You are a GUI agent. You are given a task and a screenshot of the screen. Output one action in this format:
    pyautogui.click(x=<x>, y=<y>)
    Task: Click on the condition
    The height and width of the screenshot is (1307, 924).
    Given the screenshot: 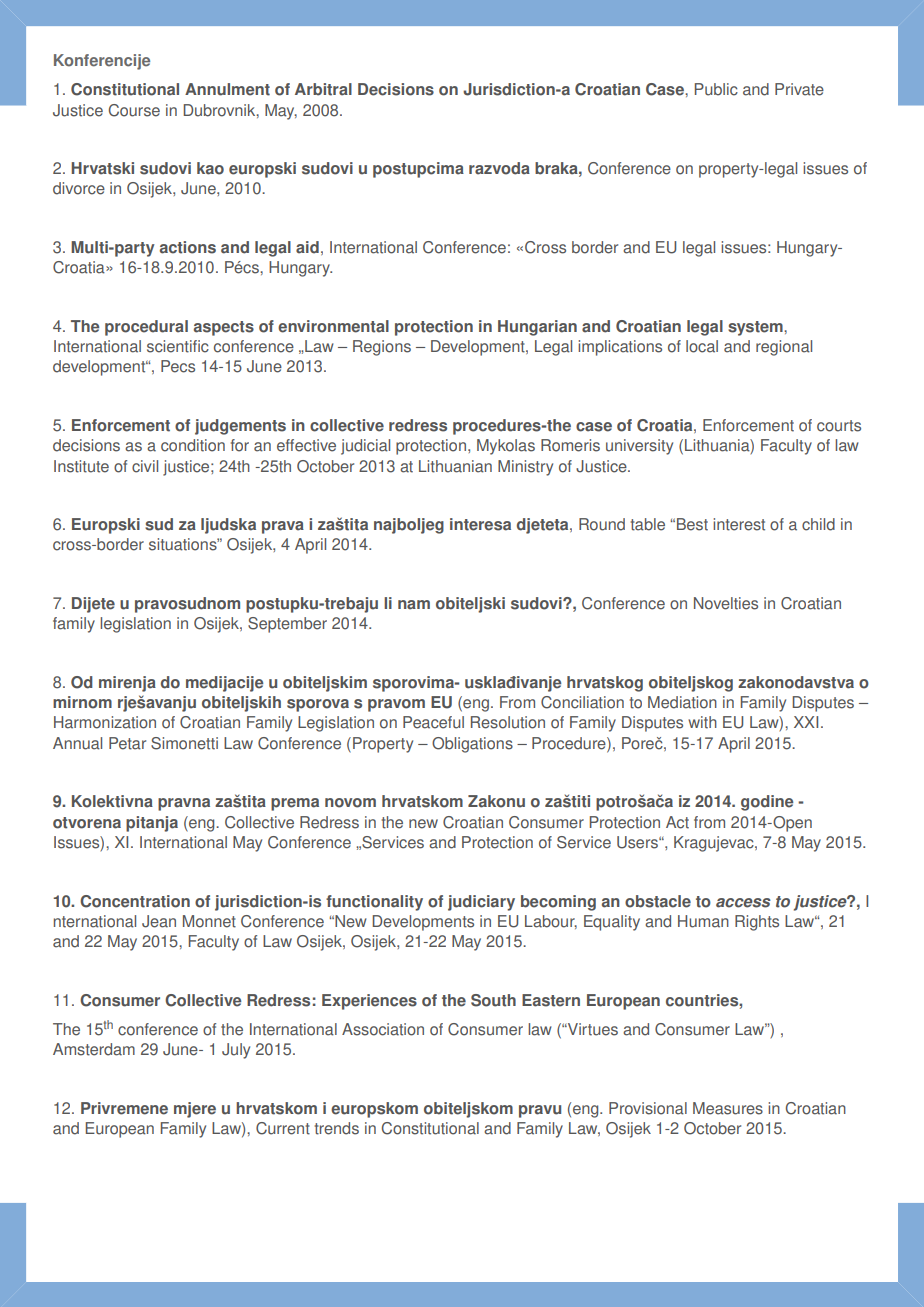 What is the action you would take?
    pyautogui.click(x=193, y=445)
